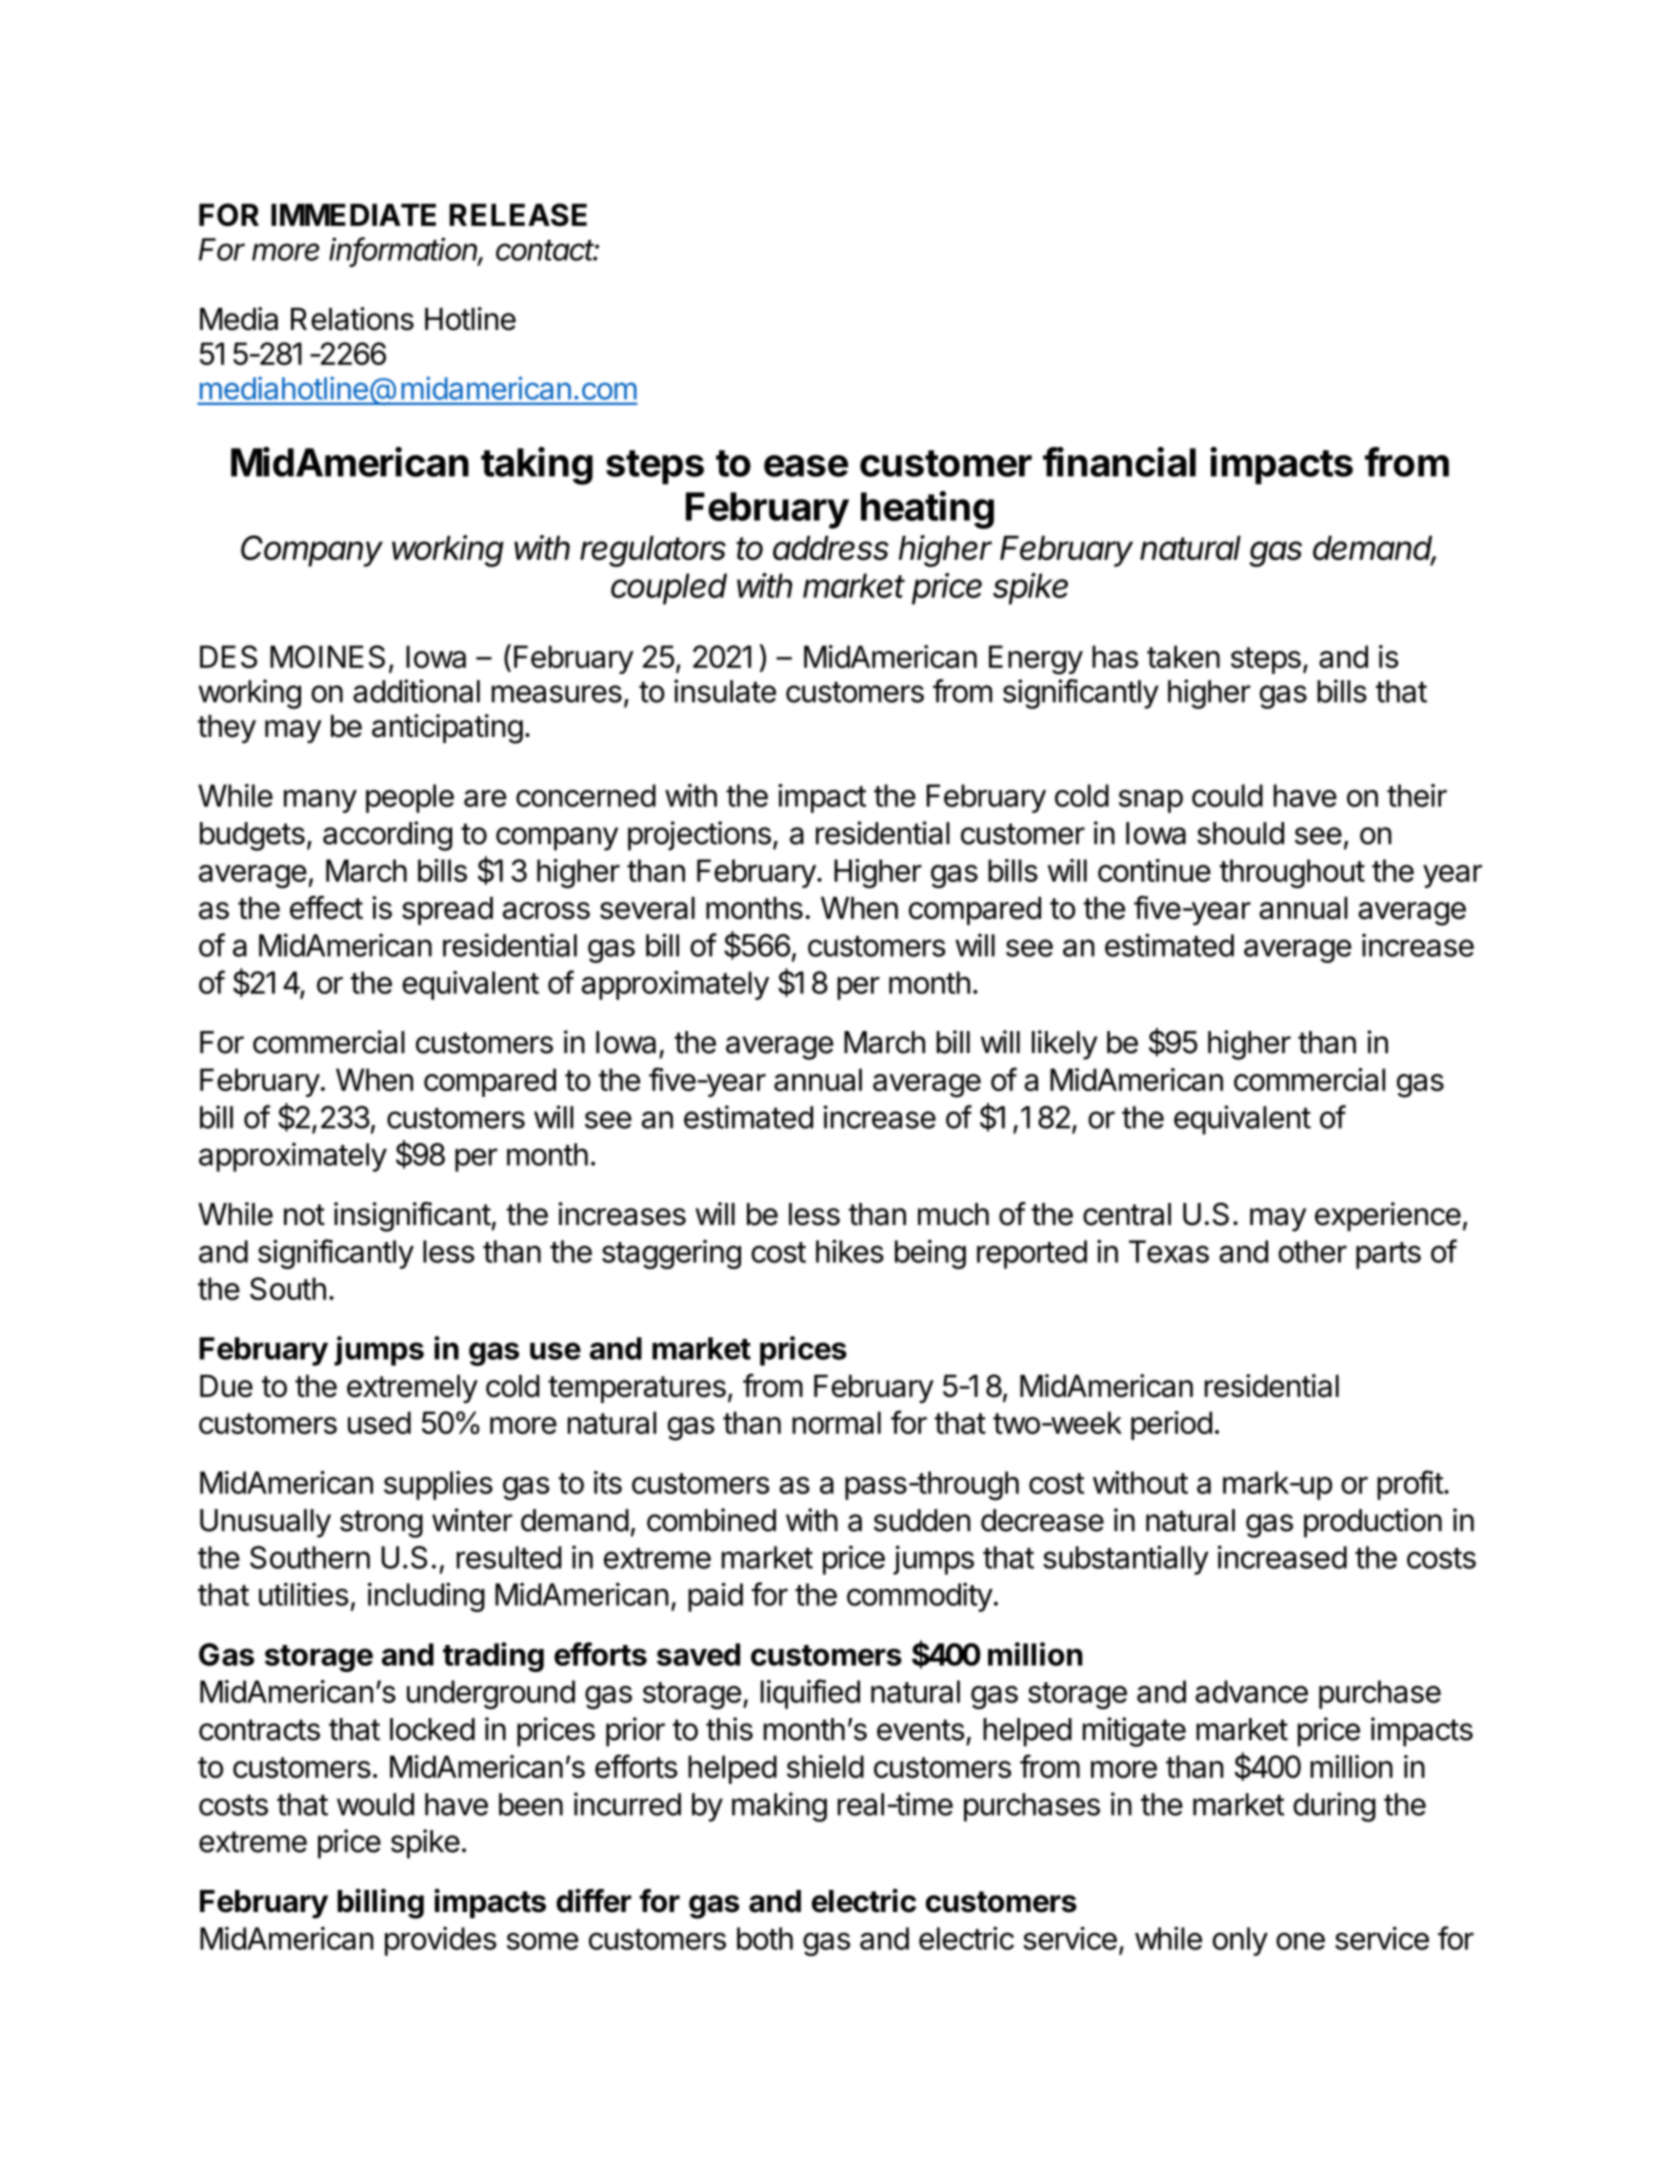  I want to click on heating, so click(927, 510).
